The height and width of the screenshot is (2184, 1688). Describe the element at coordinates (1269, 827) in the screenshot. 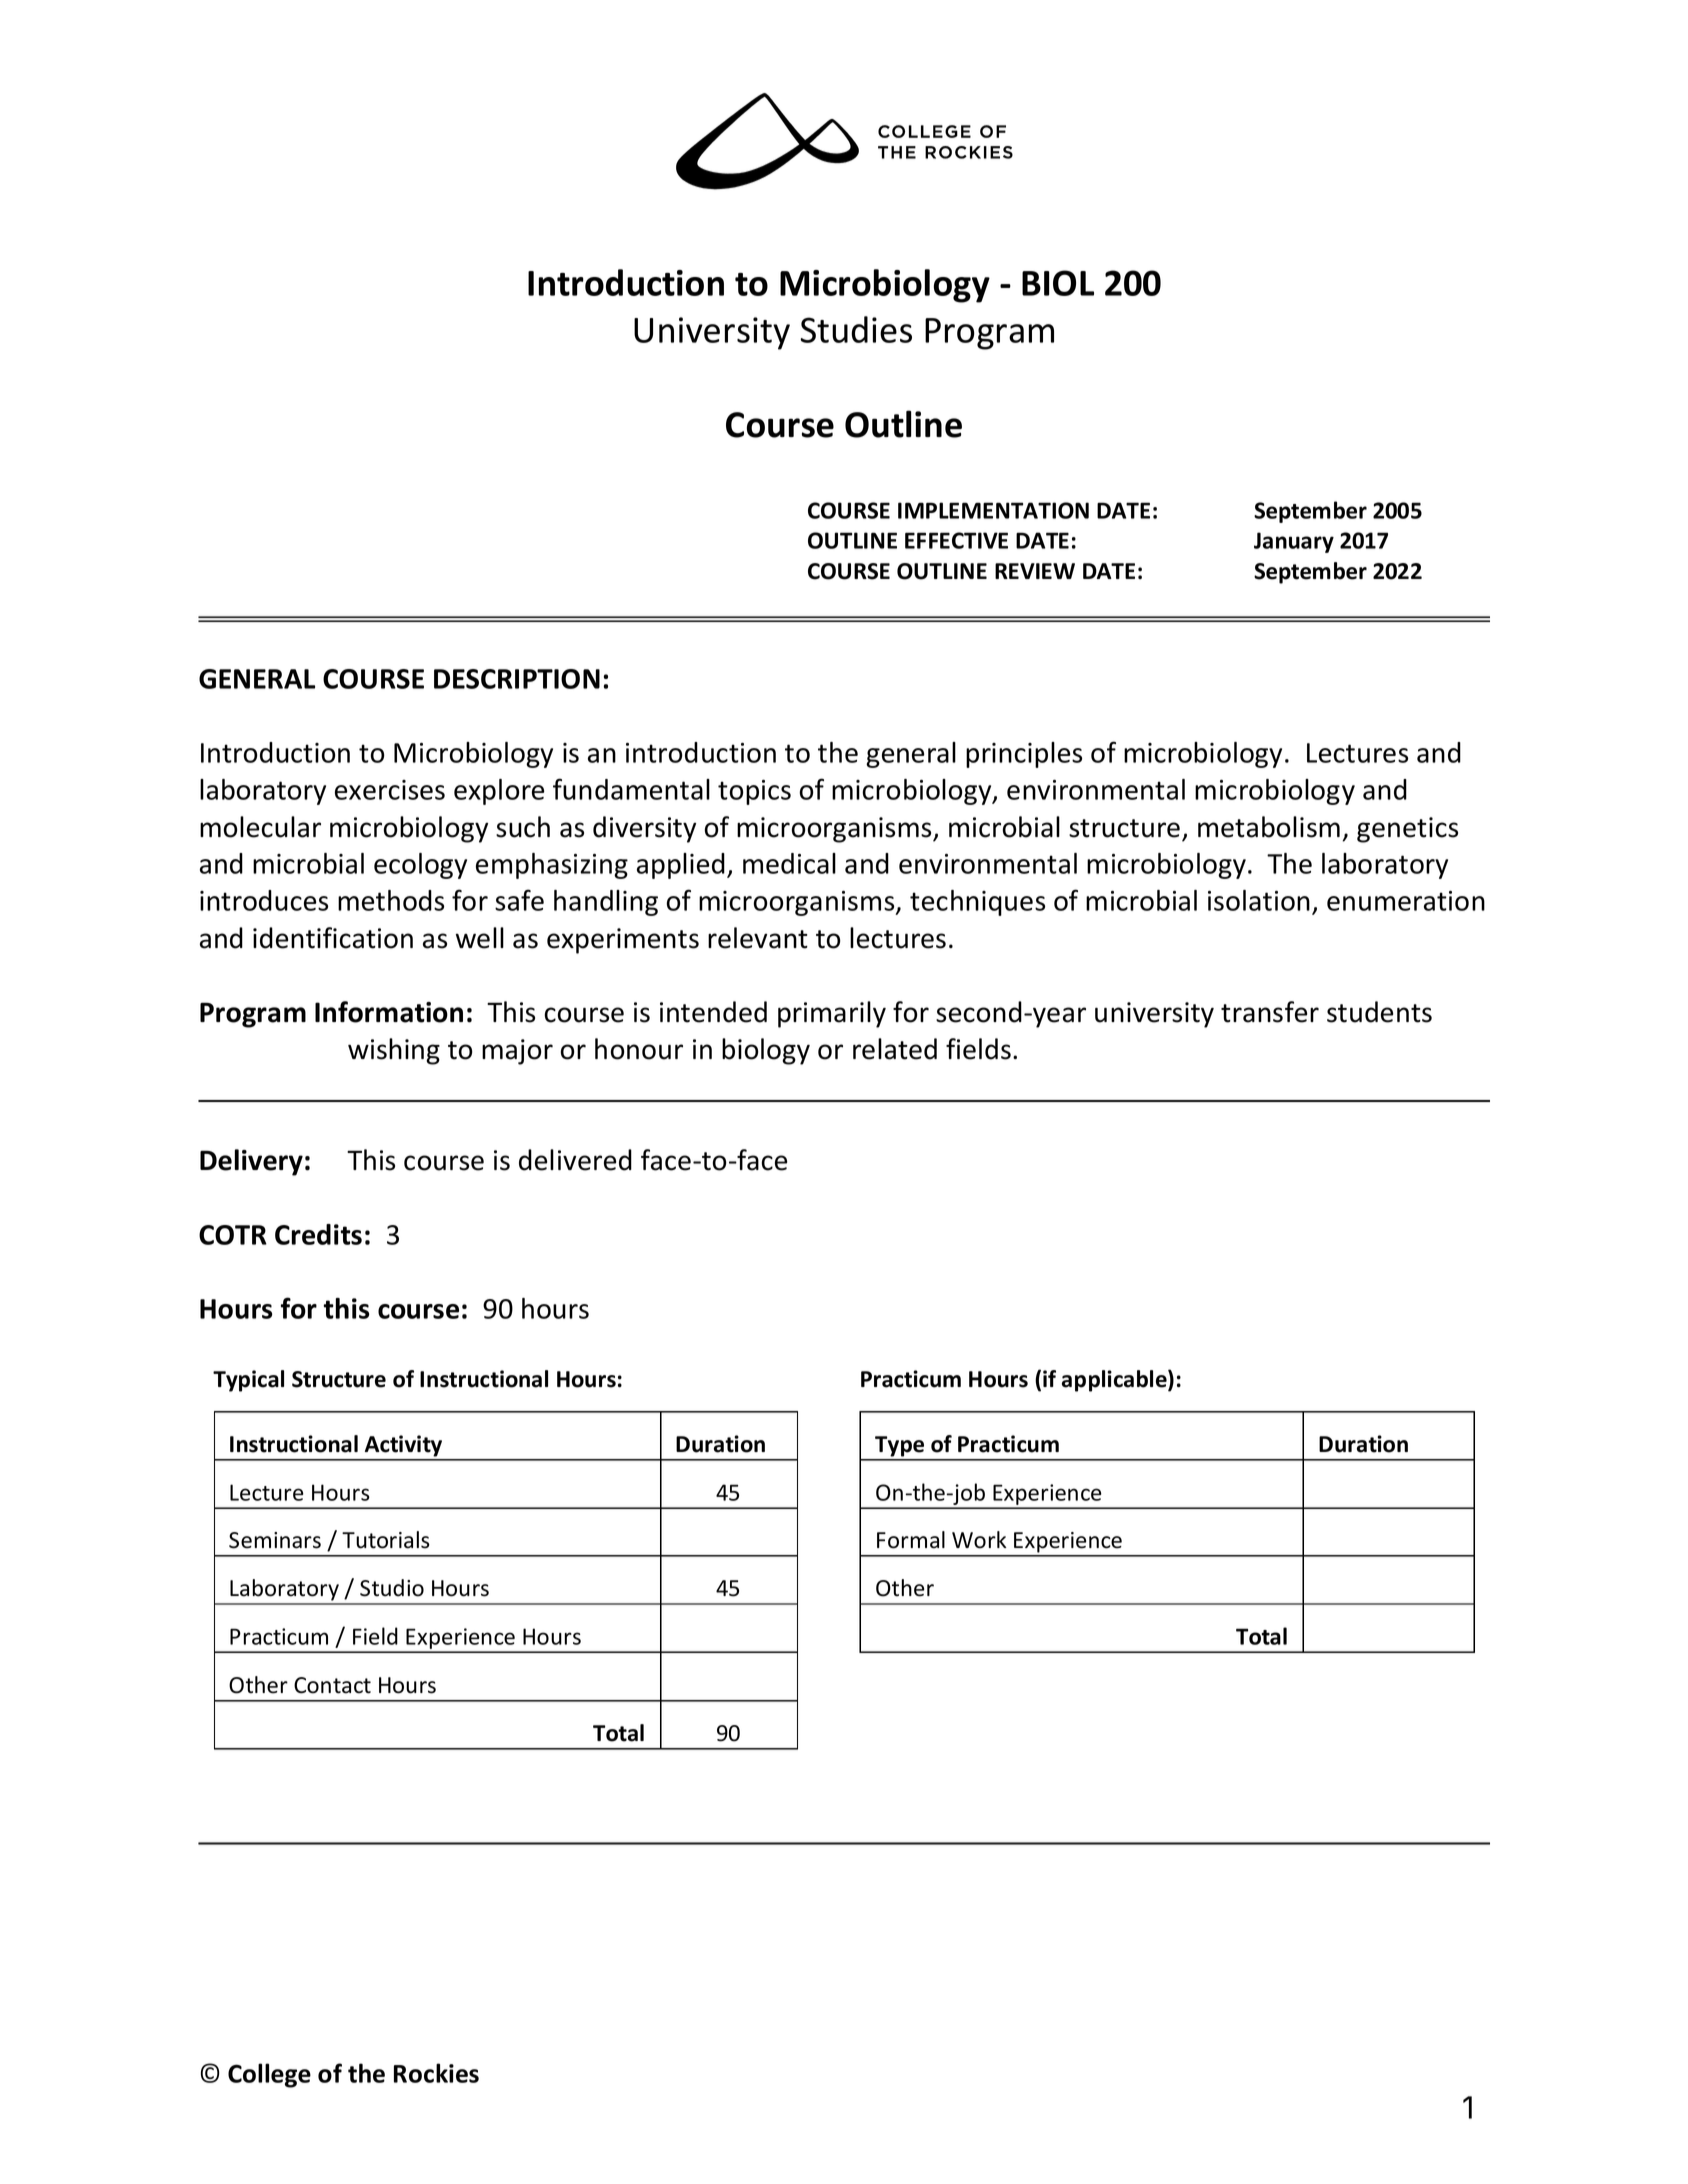

I see `metabolism` at that location.
